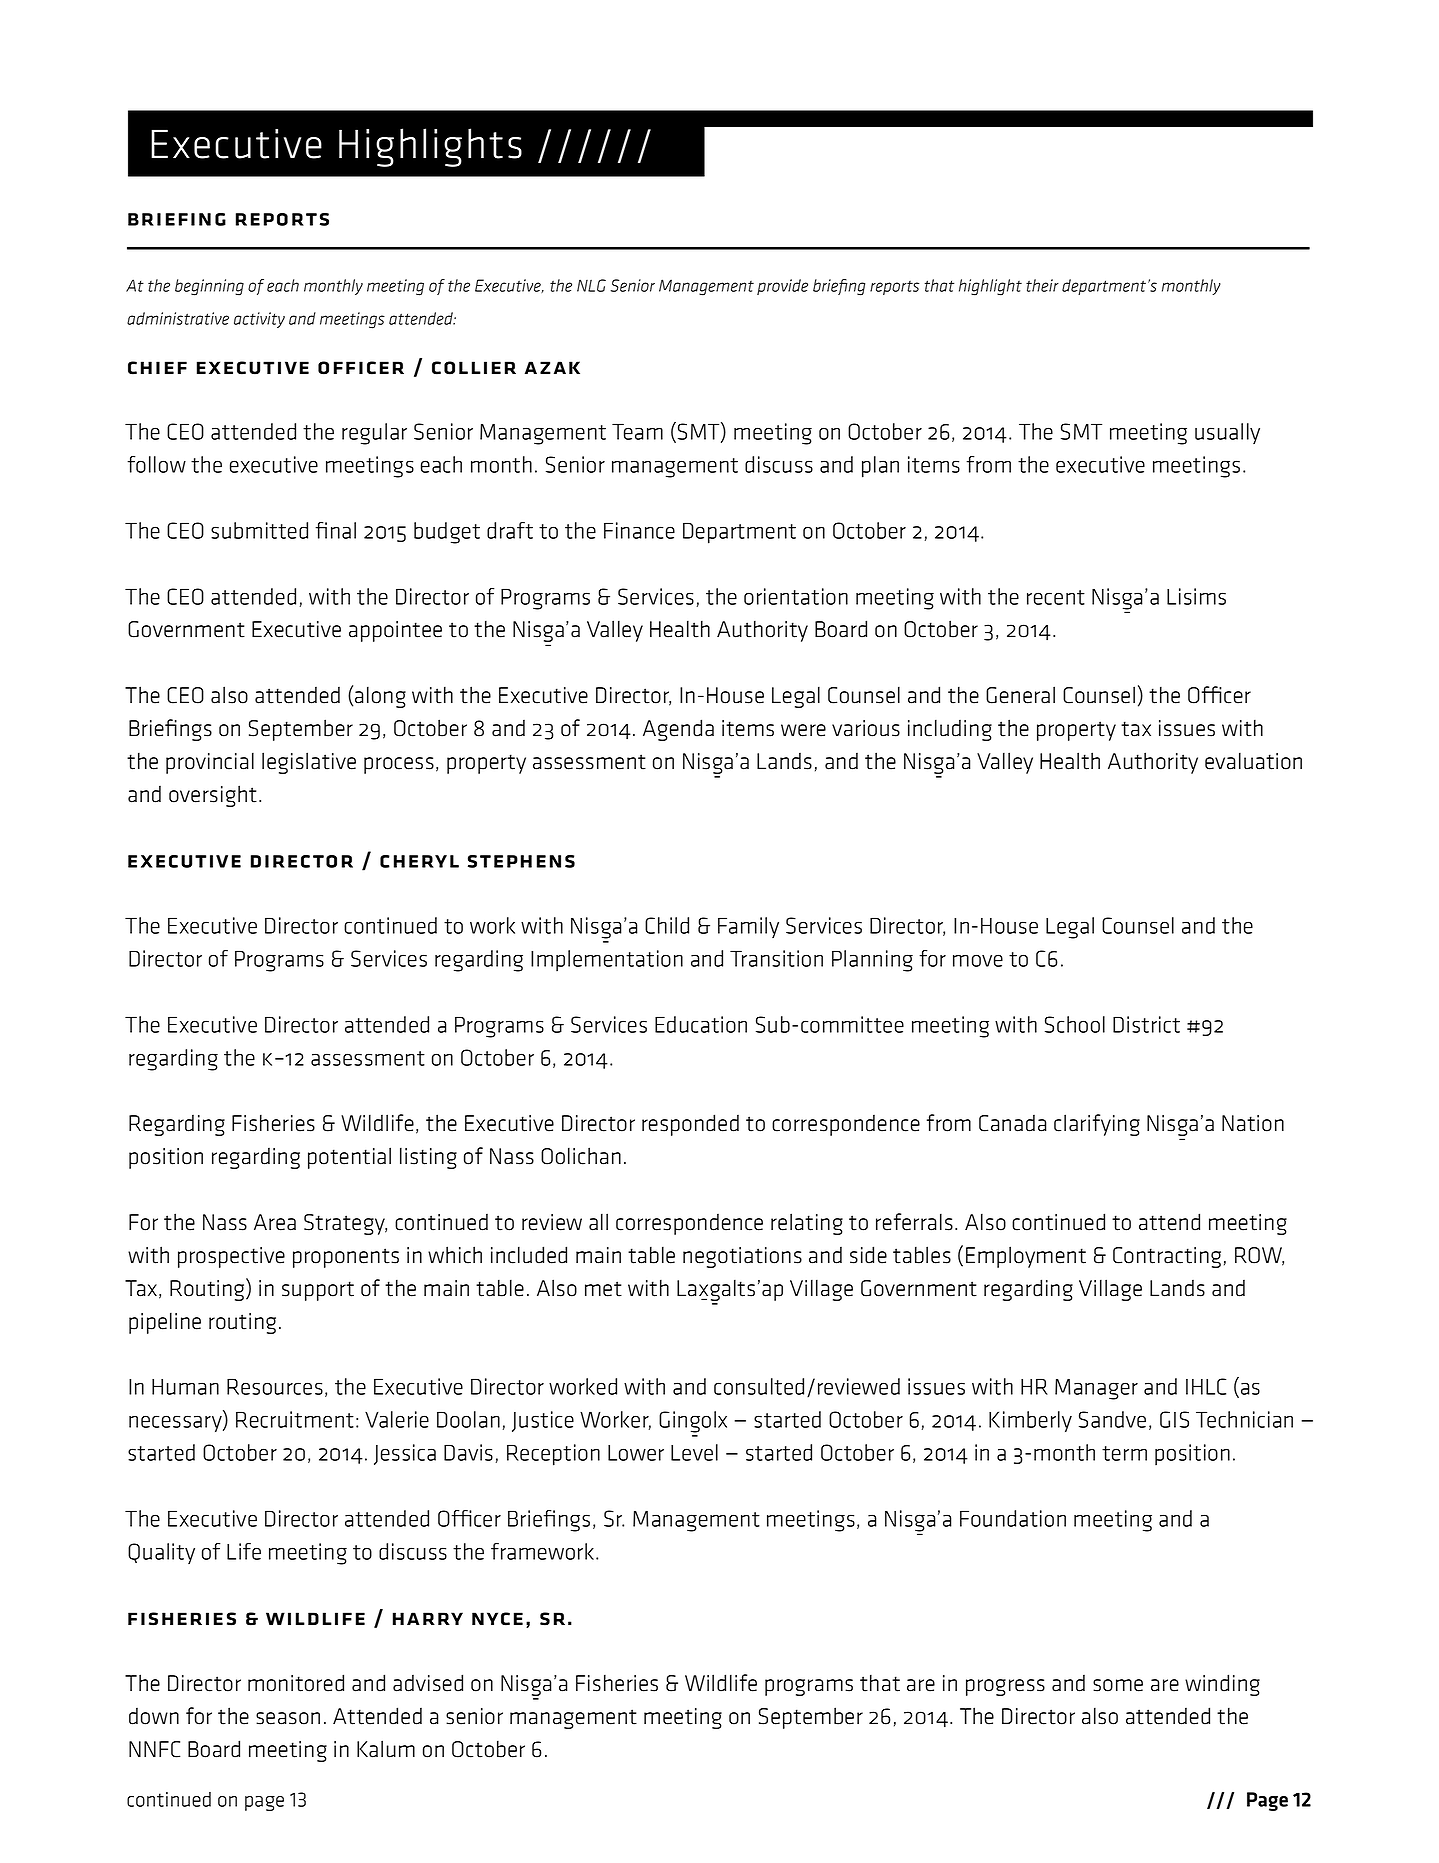  Describe the element at coordinates (296, 1683) in the screenshot. I see `monitored` at that location.
